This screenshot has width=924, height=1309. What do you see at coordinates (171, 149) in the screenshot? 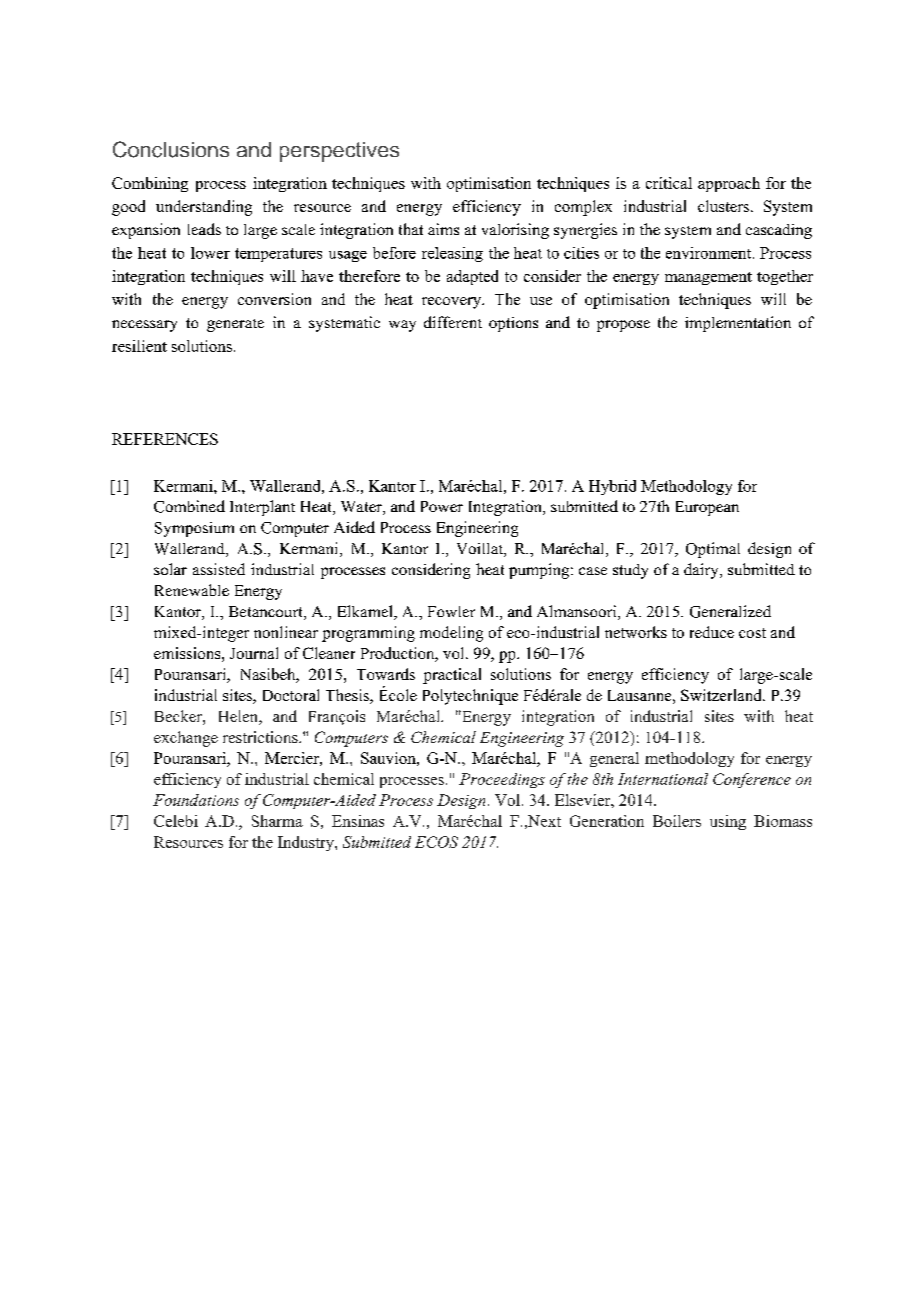
I see `Conclusions` at bounding box center [171, 149].
